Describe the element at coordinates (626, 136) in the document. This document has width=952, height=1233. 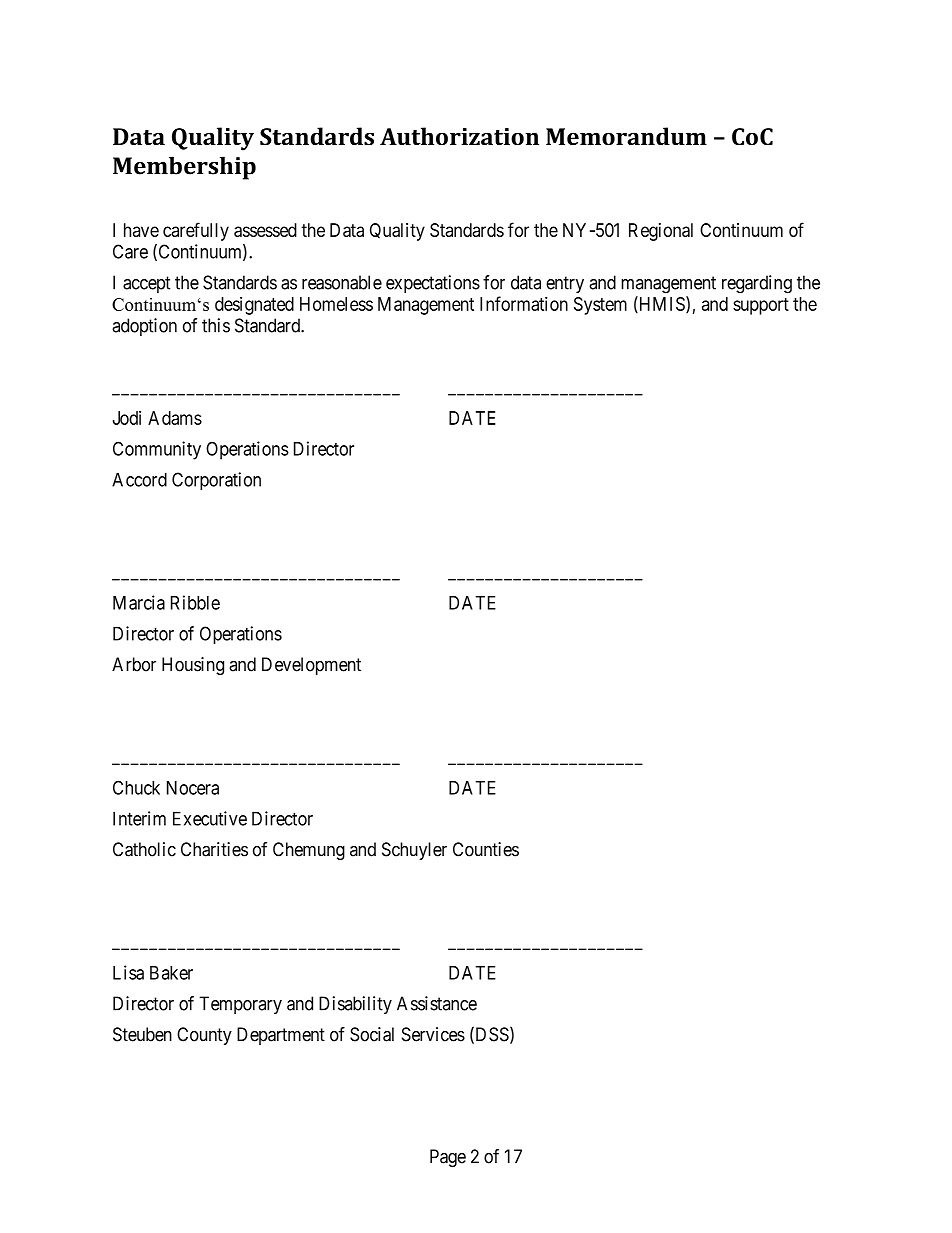
I see `Memorandum` at that location.
